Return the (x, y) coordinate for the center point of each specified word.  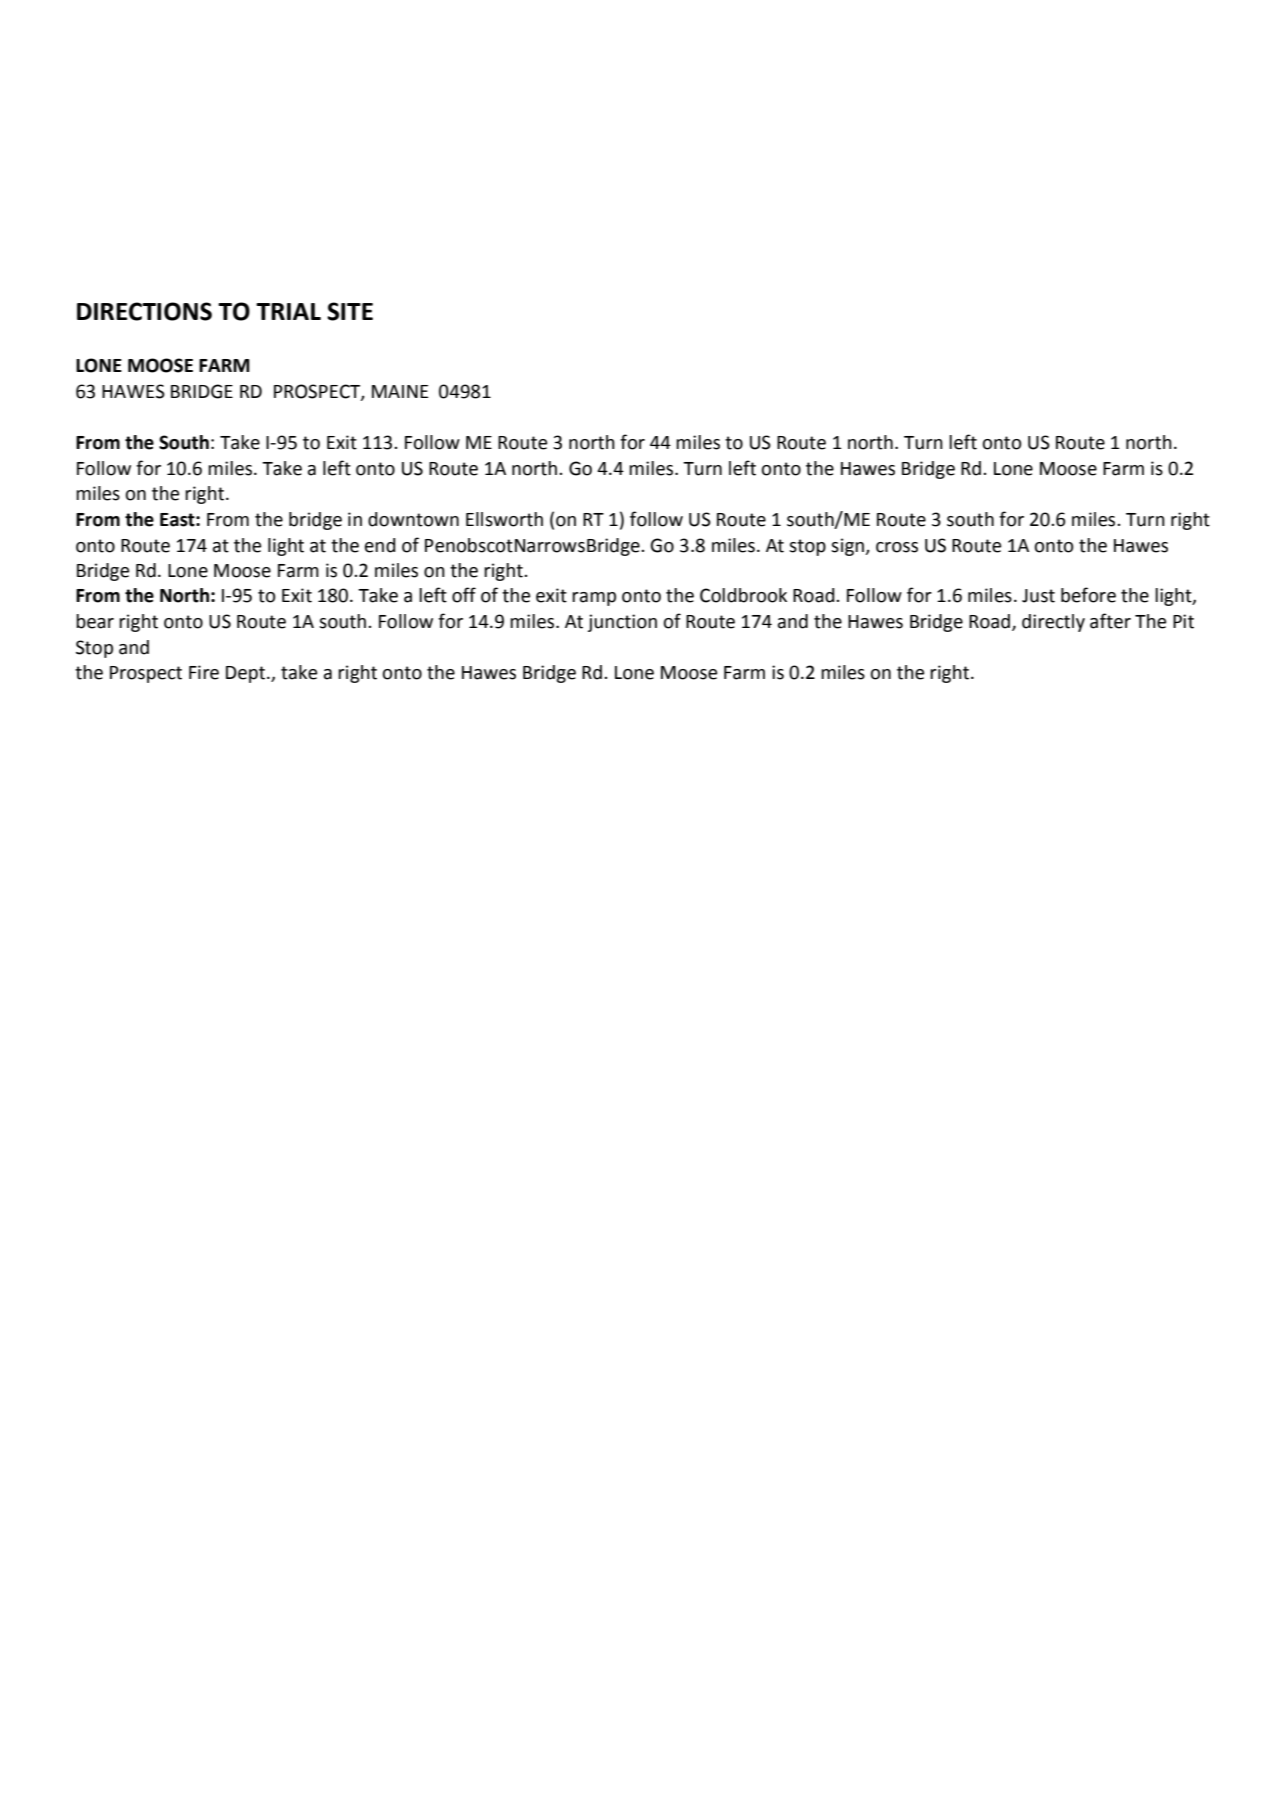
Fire (204, 672)
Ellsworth (504, 519)
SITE (350, 311)
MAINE (400, 391)
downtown (413, 519)
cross (897, 547)
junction (622, 623)
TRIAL (288, 311)
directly (1053, 623)
